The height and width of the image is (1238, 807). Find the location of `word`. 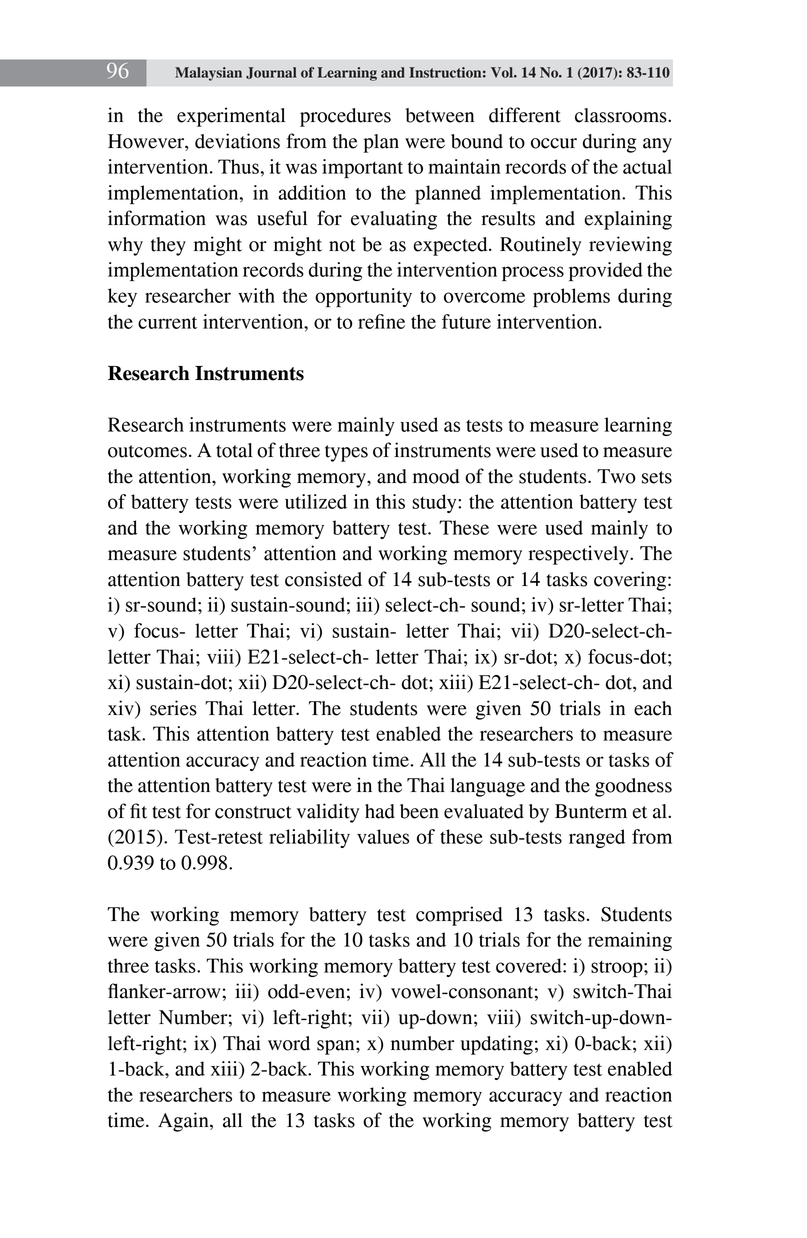

word is located at coordinates (289, 1043).
